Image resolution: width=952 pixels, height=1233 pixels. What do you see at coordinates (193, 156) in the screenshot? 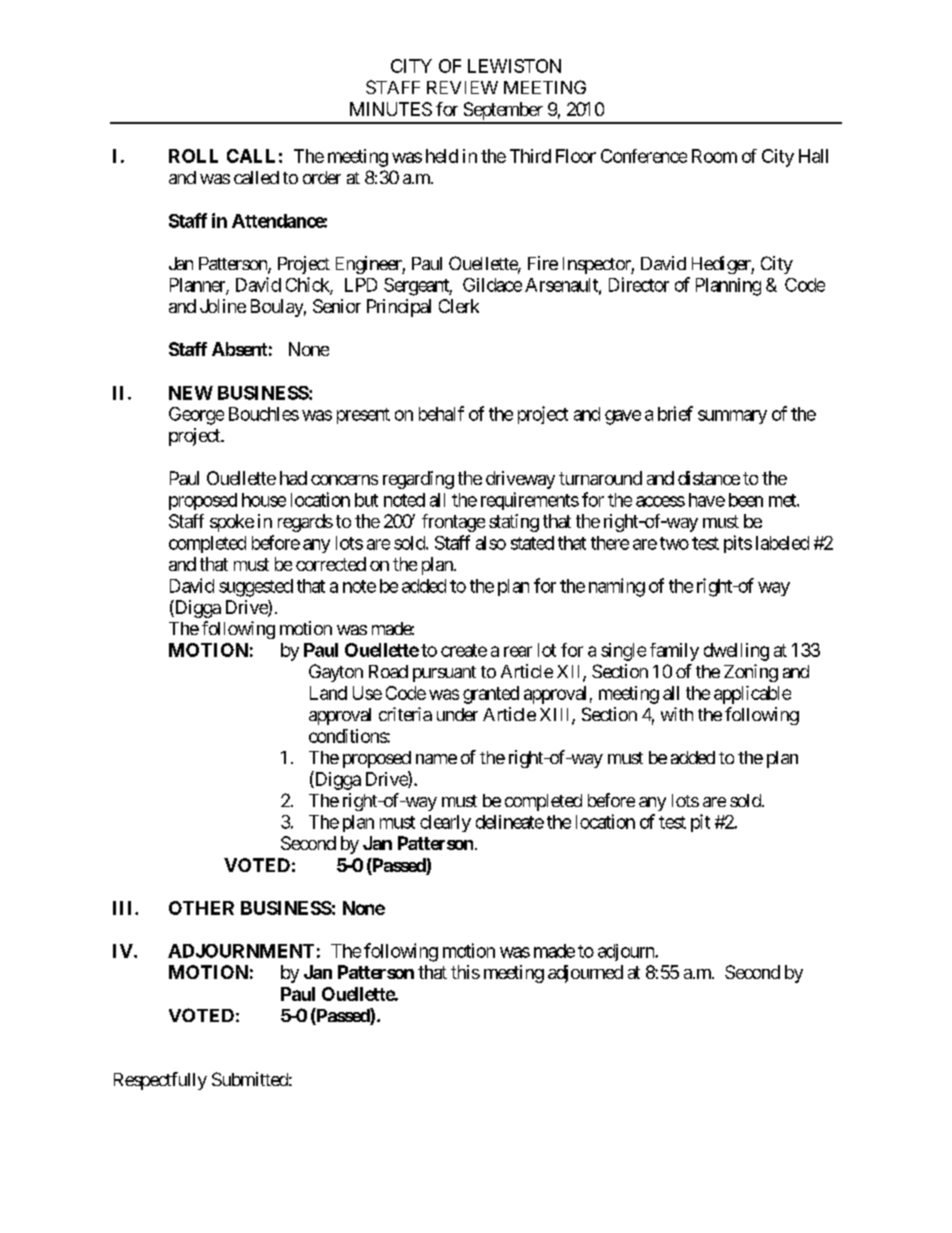
I see `ROLL` at bounding box center [193, 156].
